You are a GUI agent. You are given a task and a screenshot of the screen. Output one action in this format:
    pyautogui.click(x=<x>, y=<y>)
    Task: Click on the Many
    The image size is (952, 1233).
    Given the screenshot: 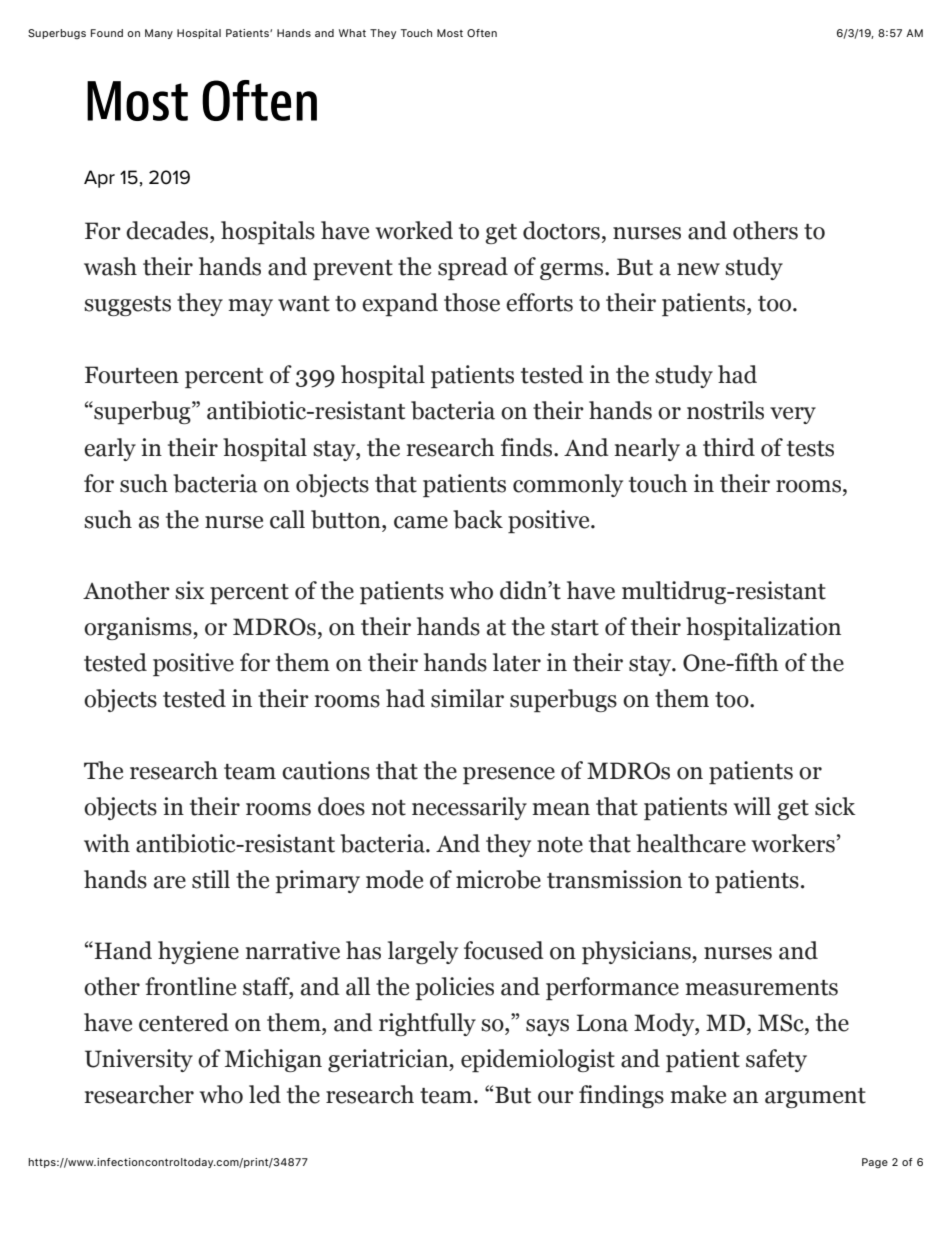 What is the action you would take?
    pyautogui.click(x=159, y=34)
